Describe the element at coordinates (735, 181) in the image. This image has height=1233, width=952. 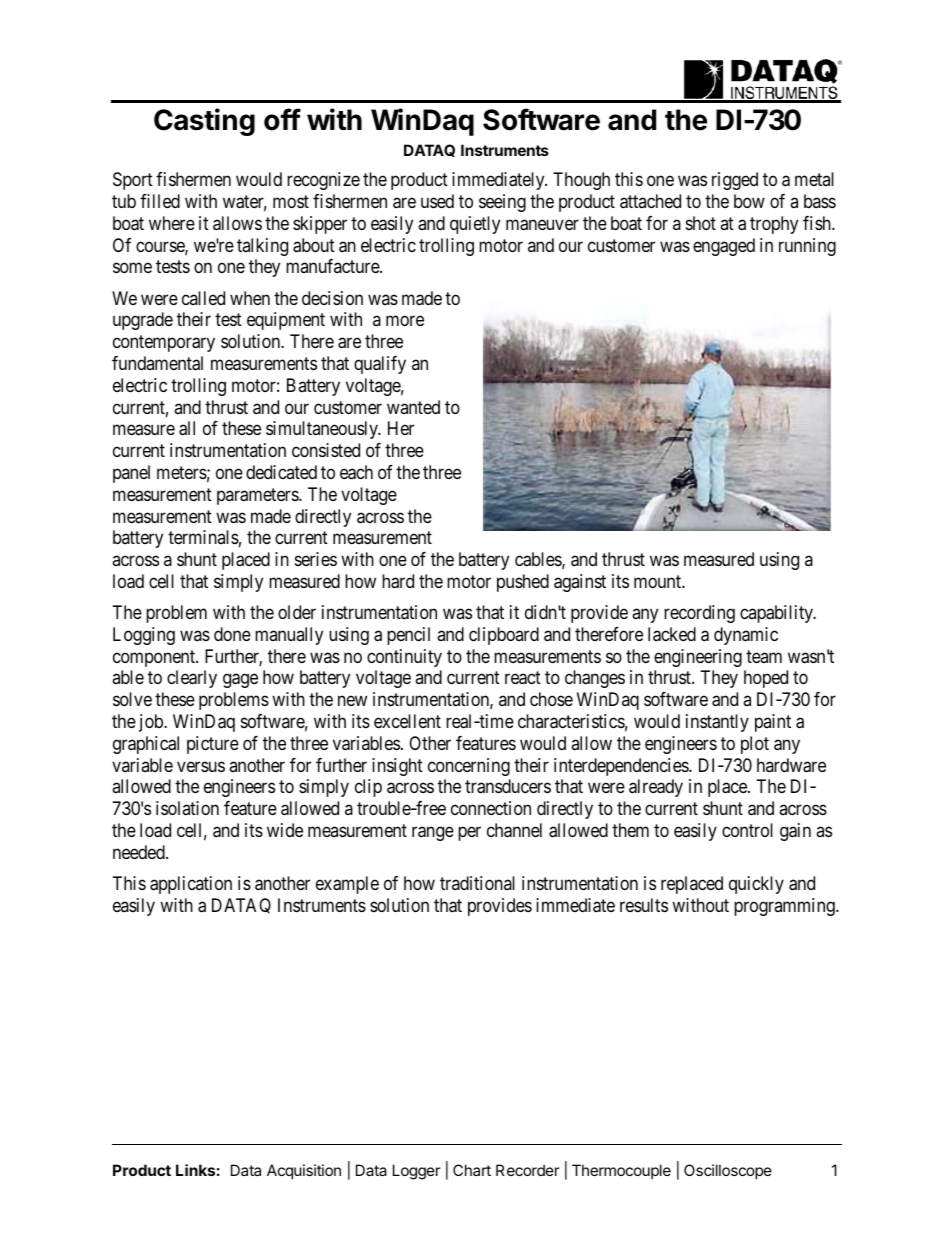
I see `rigged` at that location.
